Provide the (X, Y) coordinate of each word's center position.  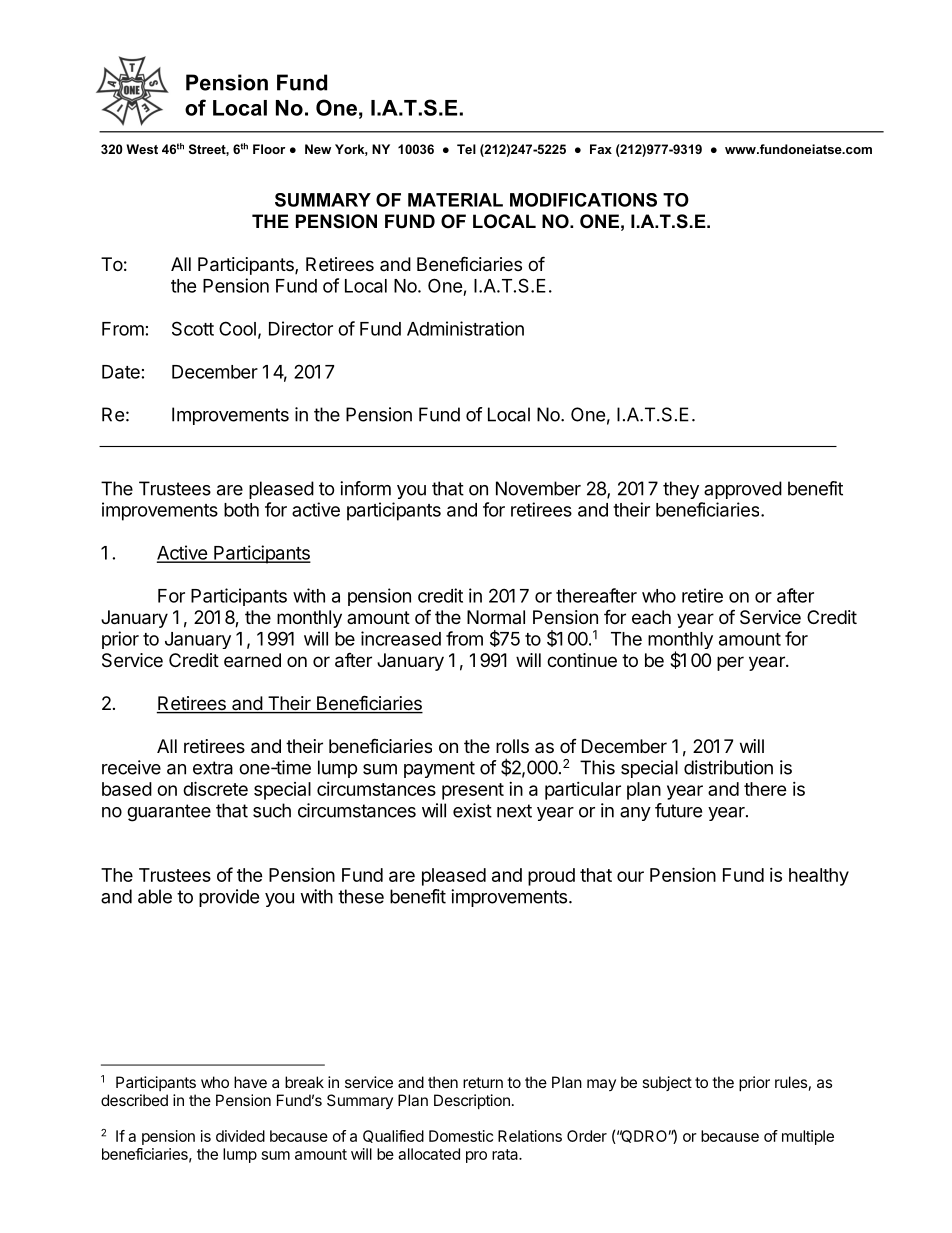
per (730, 663)
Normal (496, 617)
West (142, 149)
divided (240, 1136)
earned (252, 660)
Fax (601, 149)
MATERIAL (455, 200)
